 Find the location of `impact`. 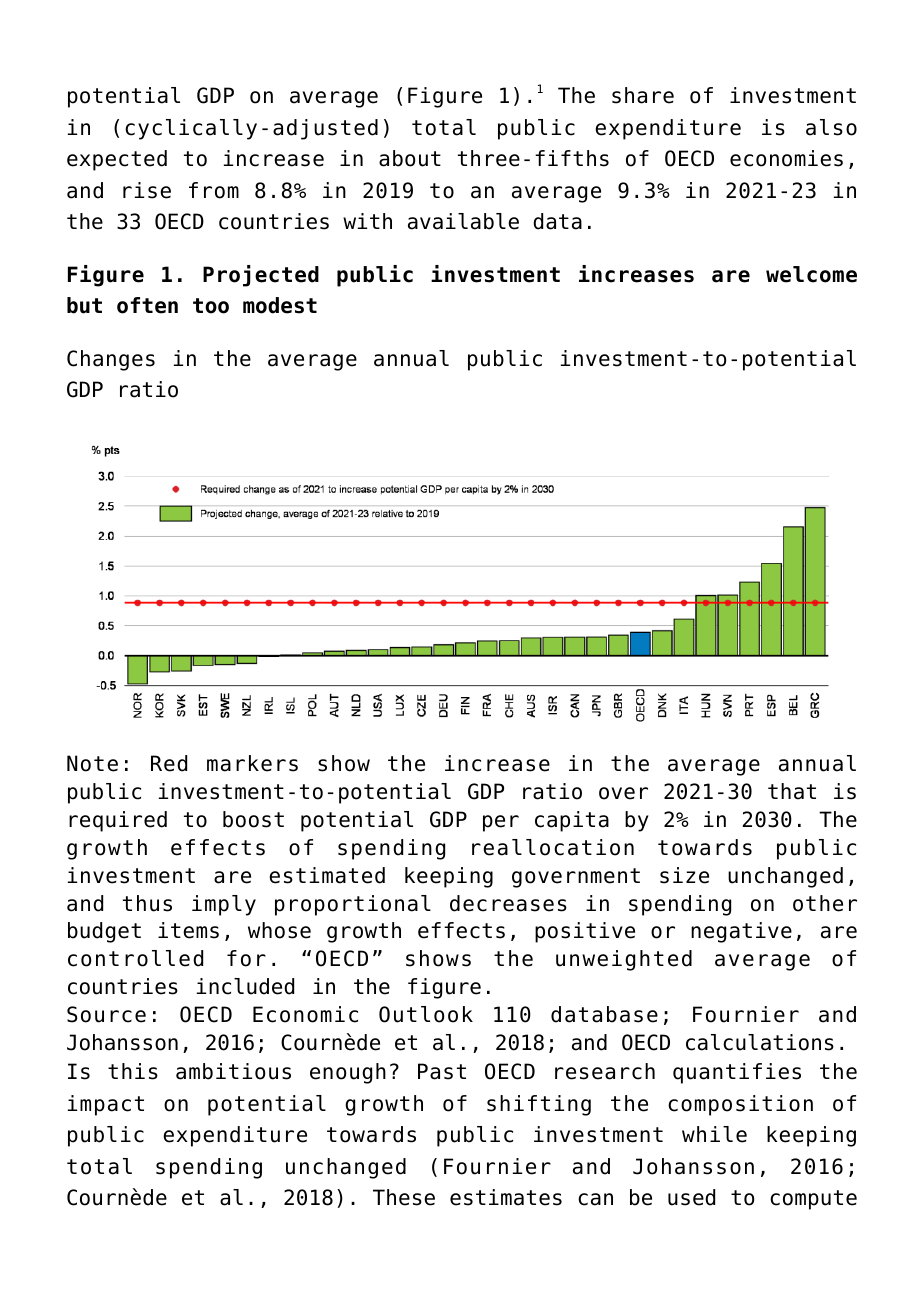

impact is located at coordinates (106, 1105).
